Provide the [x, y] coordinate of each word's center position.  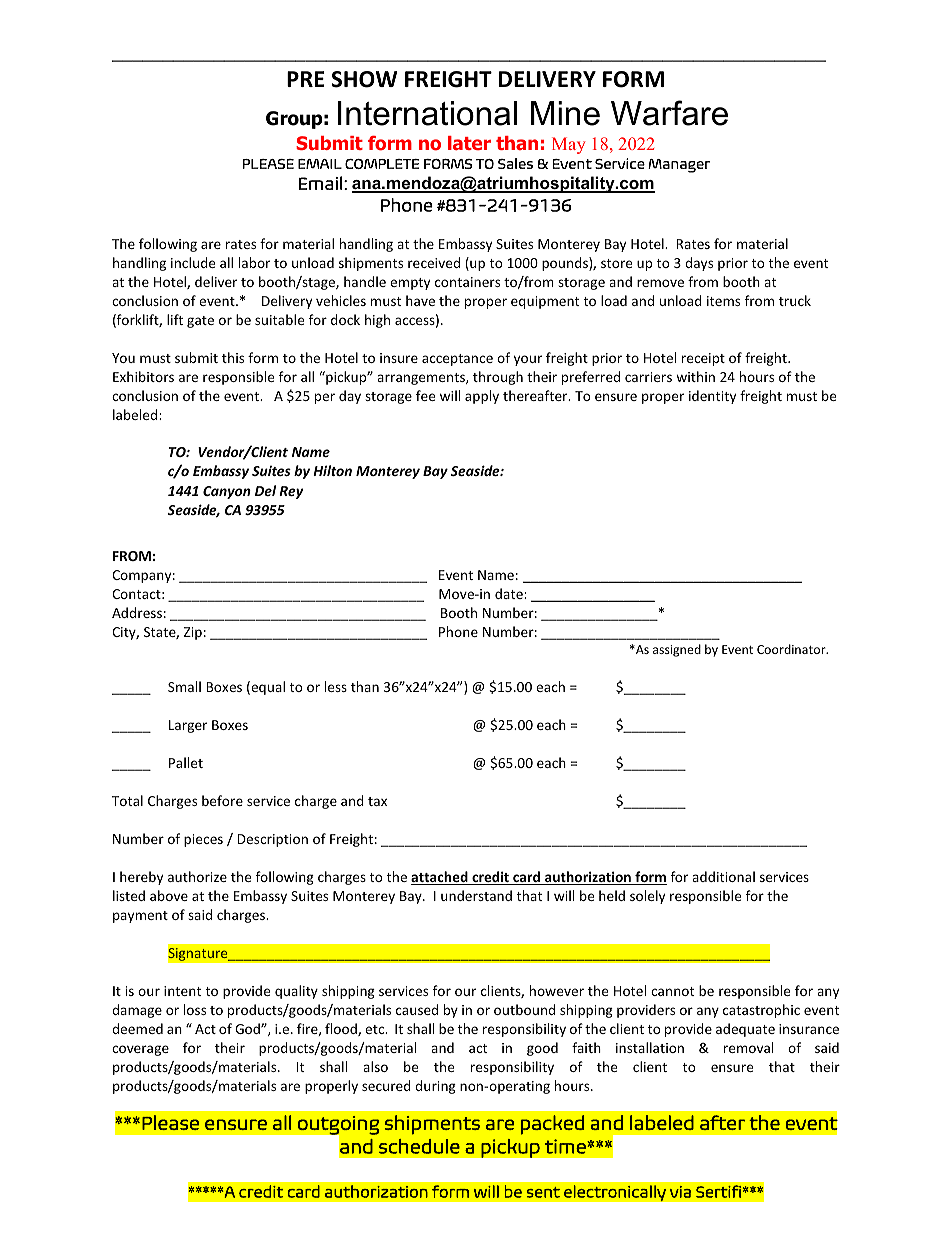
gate [200, 322]
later [469, 143]
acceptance [457, 360]
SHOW [364, 79]
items [723, 301]
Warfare [669, 113]
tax [377, 801]
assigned [677, 650]
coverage [140, 1050]
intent [182, 991]
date [510, 593]
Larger [188, 726]
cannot [672, 991]
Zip [193, 633]
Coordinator [792, 649]
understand [476, 895]
